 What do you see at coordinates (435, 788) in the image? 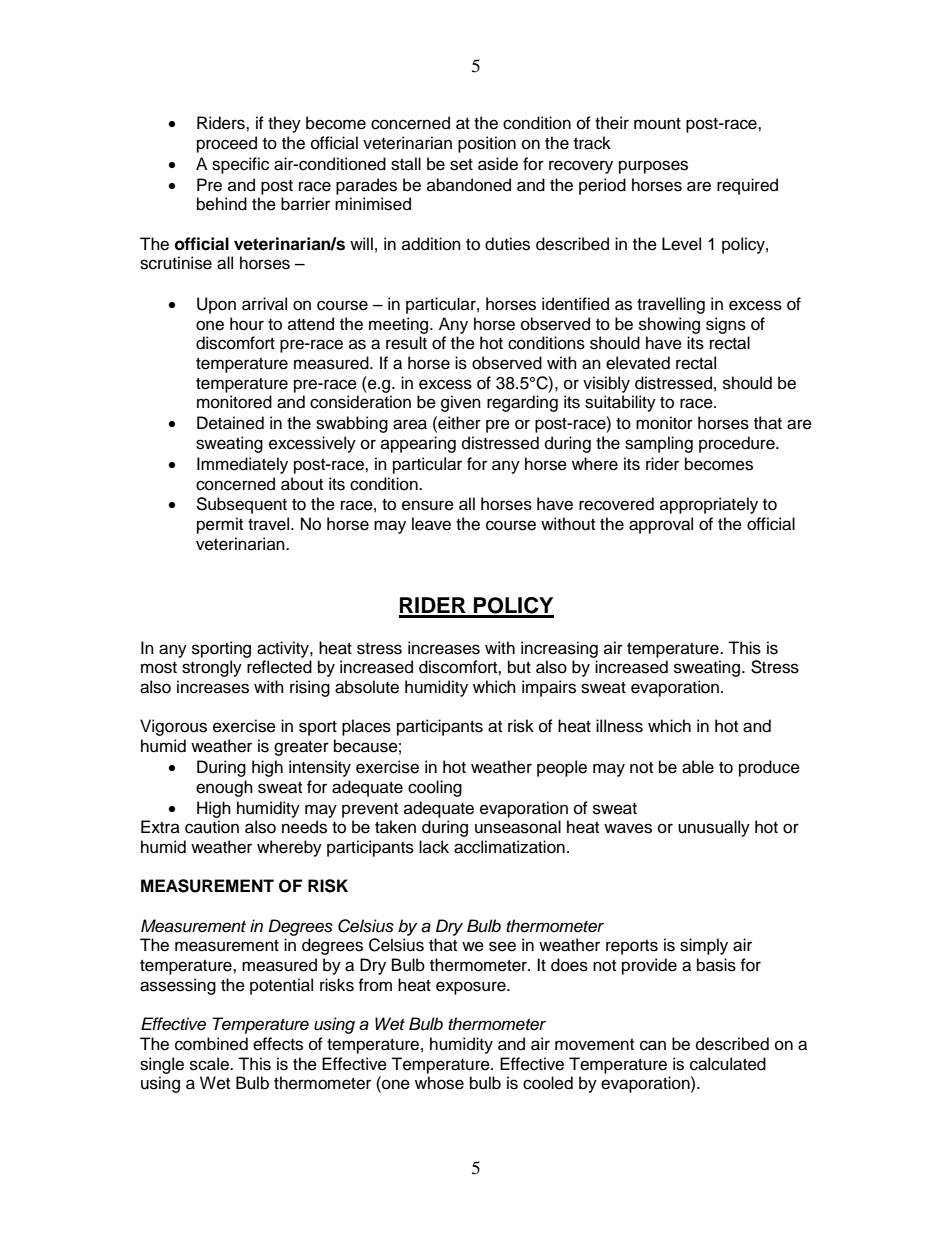
I see `cooling` at bounding box center [435, 788].
